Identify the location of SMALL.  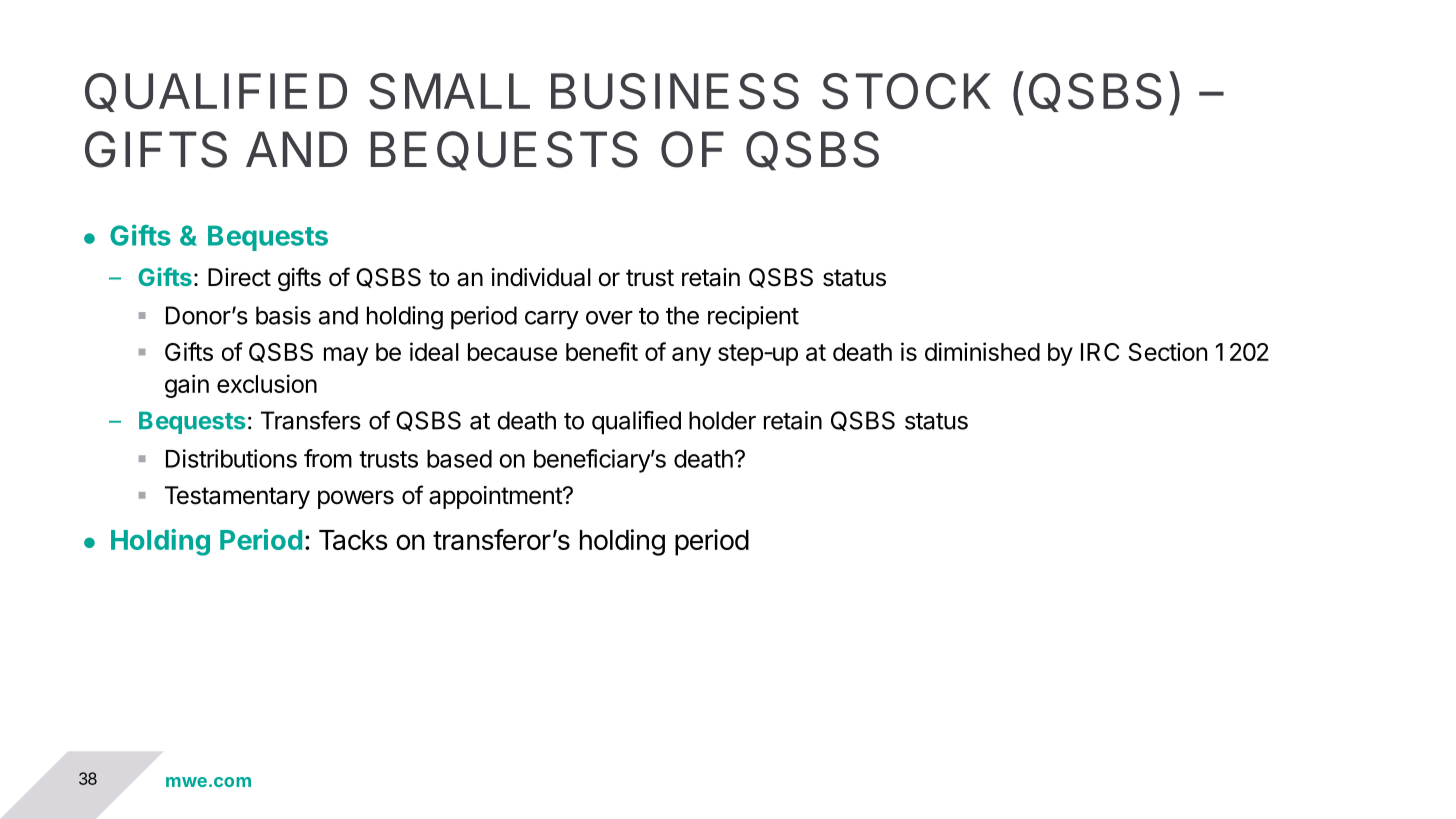
(449, 91).
